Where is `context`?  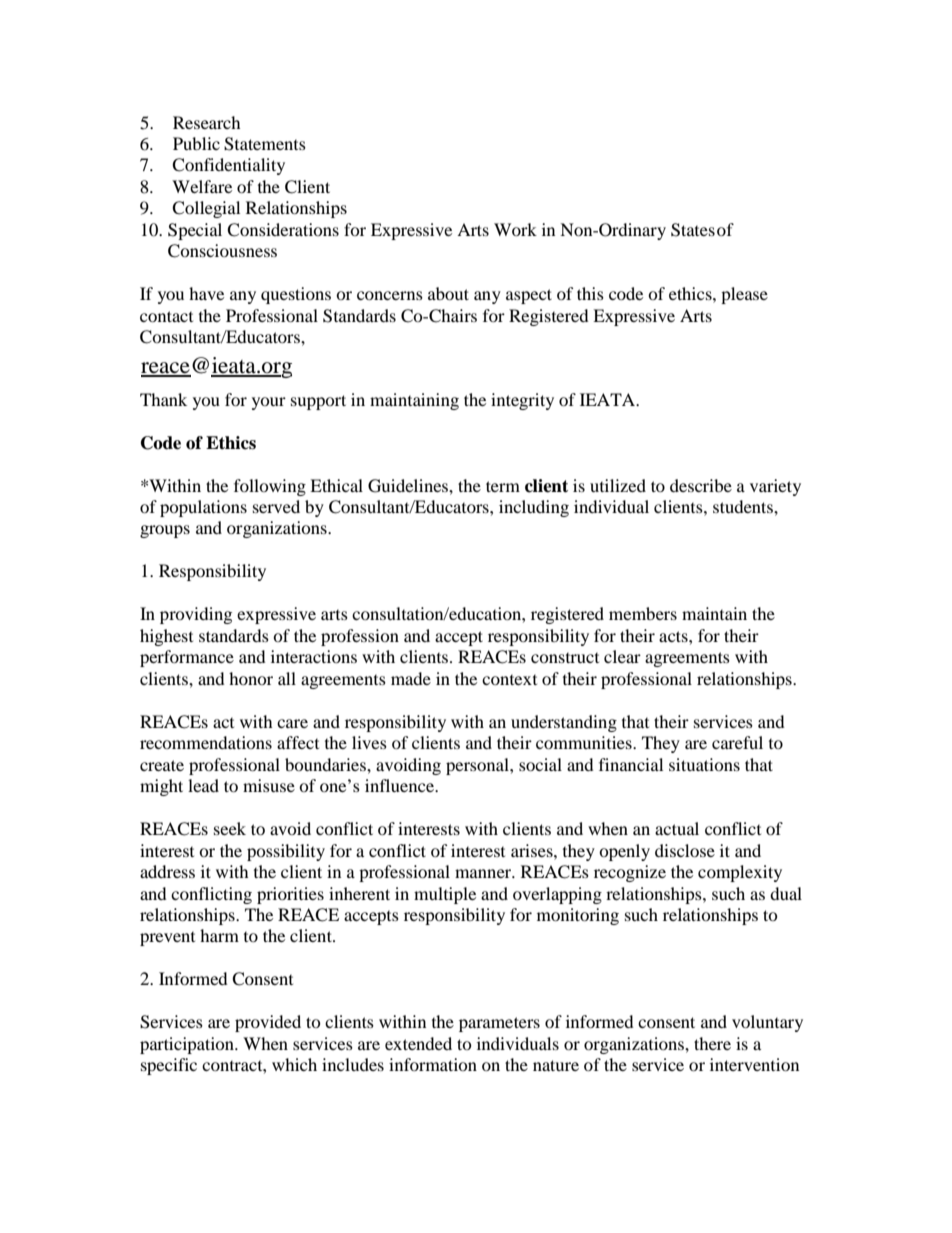
context is located at coordinates (509, 680).
